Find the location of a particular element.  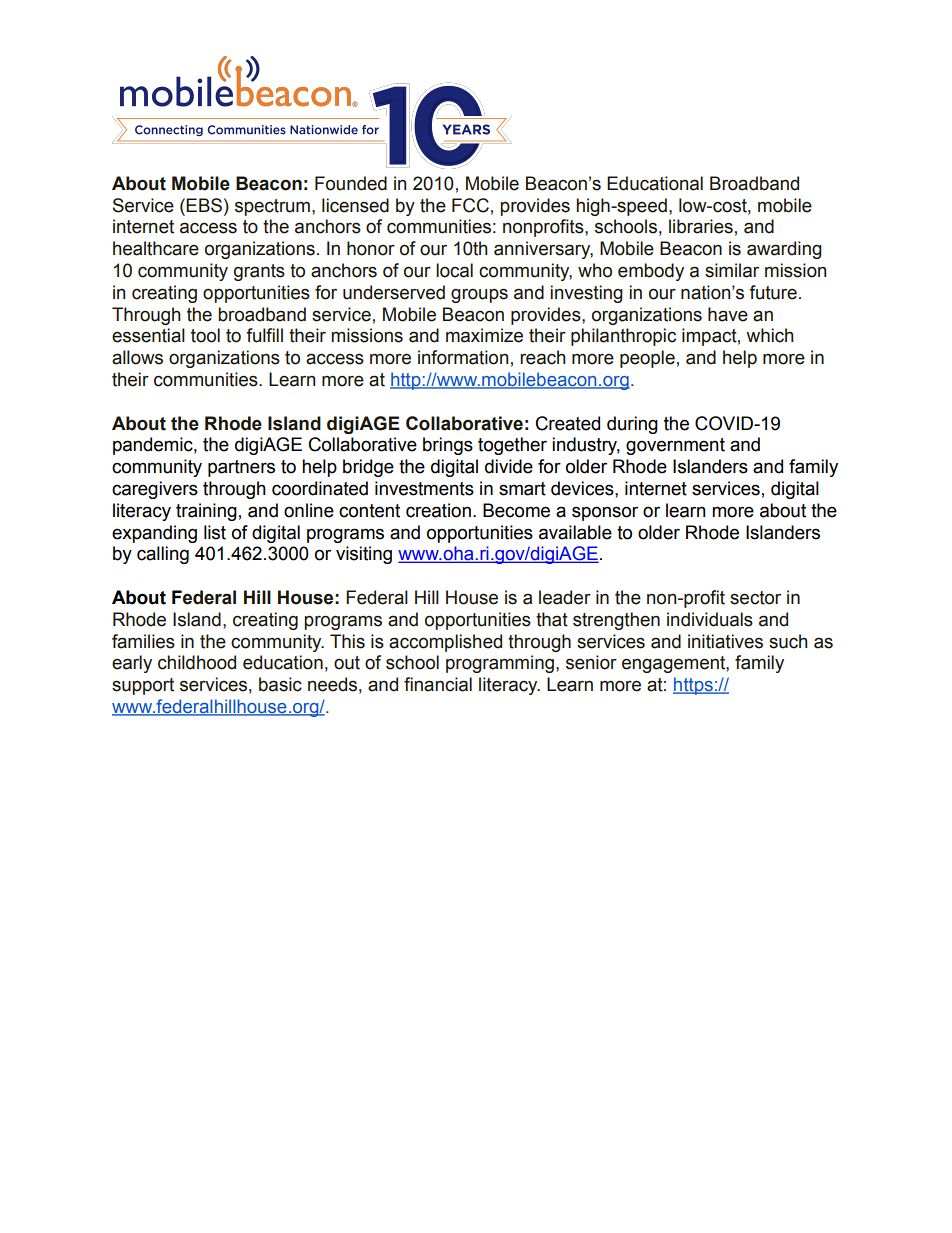

financial is located at coordinates (438, 684).
